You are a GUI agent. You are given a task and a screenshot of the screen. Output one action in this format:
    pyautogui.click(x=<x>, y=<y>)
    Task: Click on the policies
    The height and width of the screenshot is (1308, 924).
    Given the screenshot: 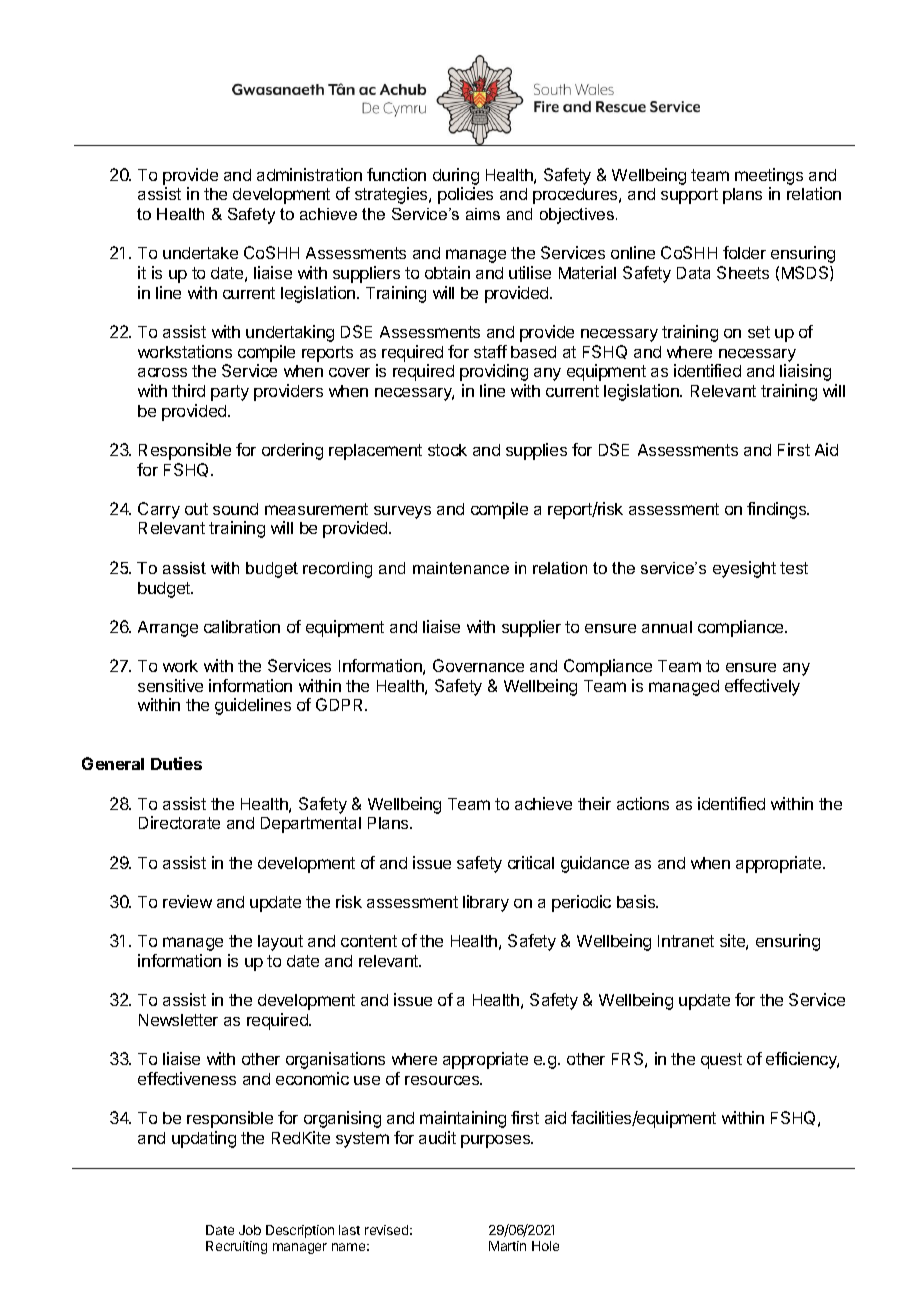 What is the action you would take?
    pyautogui.click(x=465, y=195)
